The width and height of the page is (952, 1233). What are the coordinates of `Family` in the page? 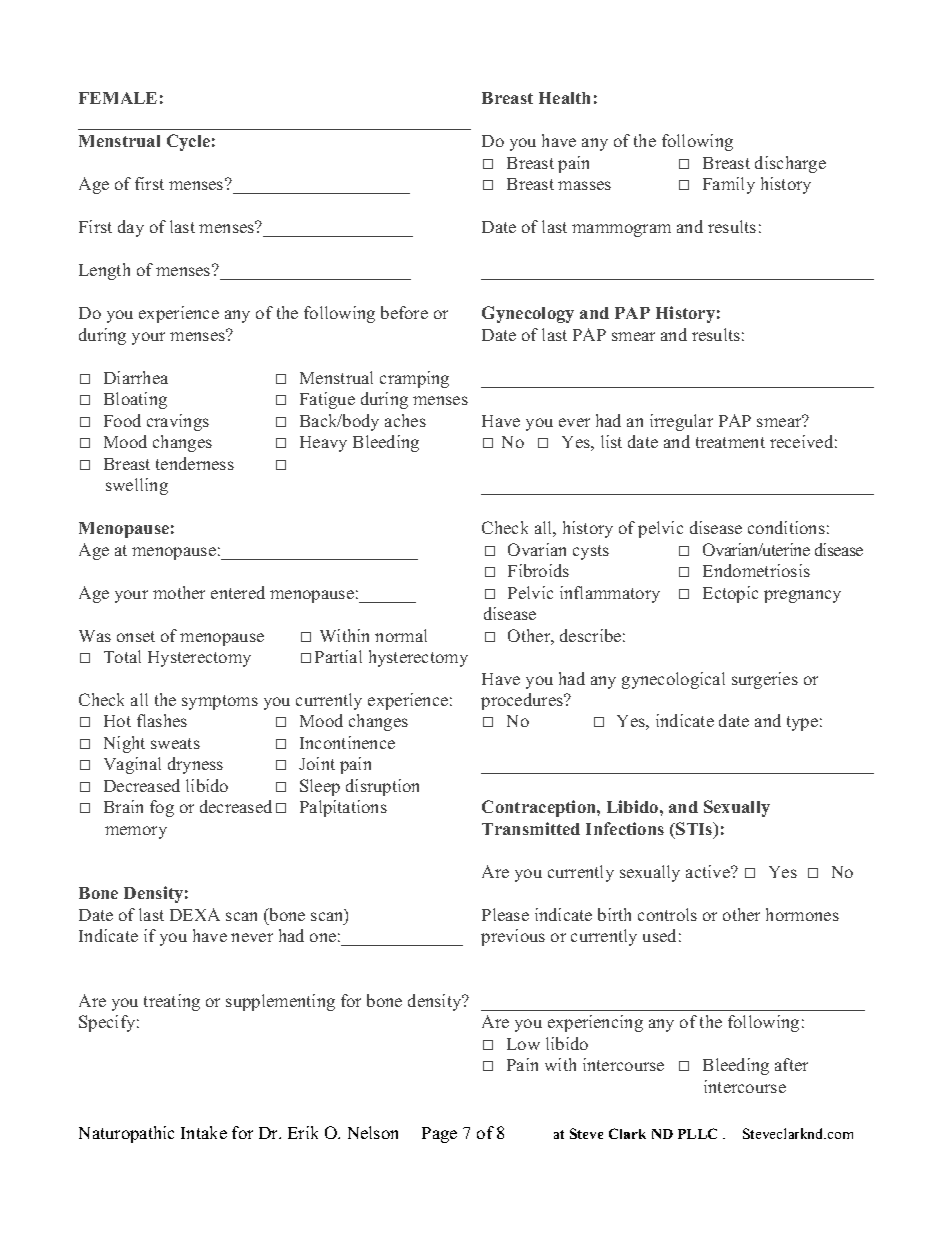 It's located at (729, 185).
